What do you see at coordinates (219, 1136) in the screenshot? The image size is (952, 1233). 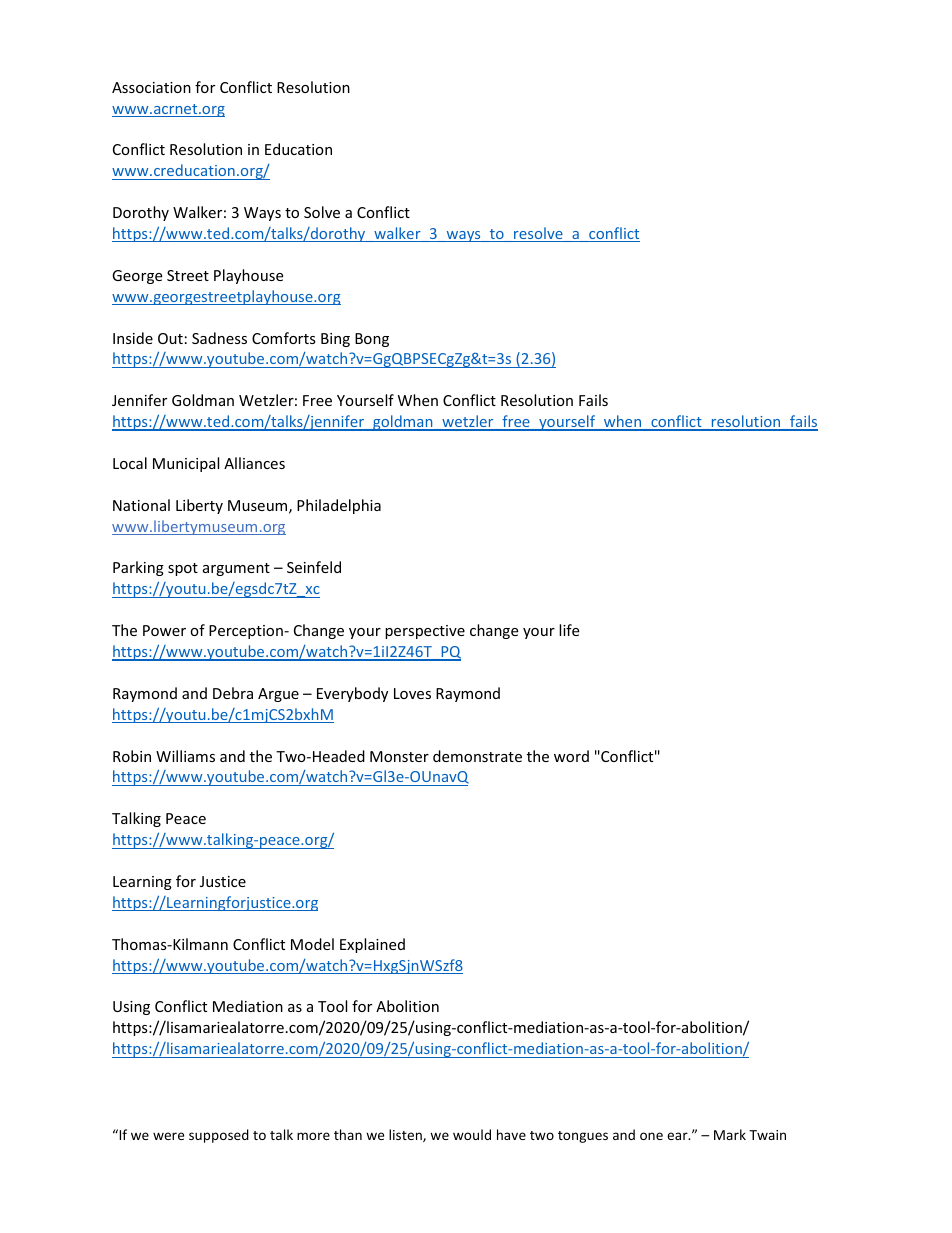 I see `supposed` at bounding box center [219, 1136].
